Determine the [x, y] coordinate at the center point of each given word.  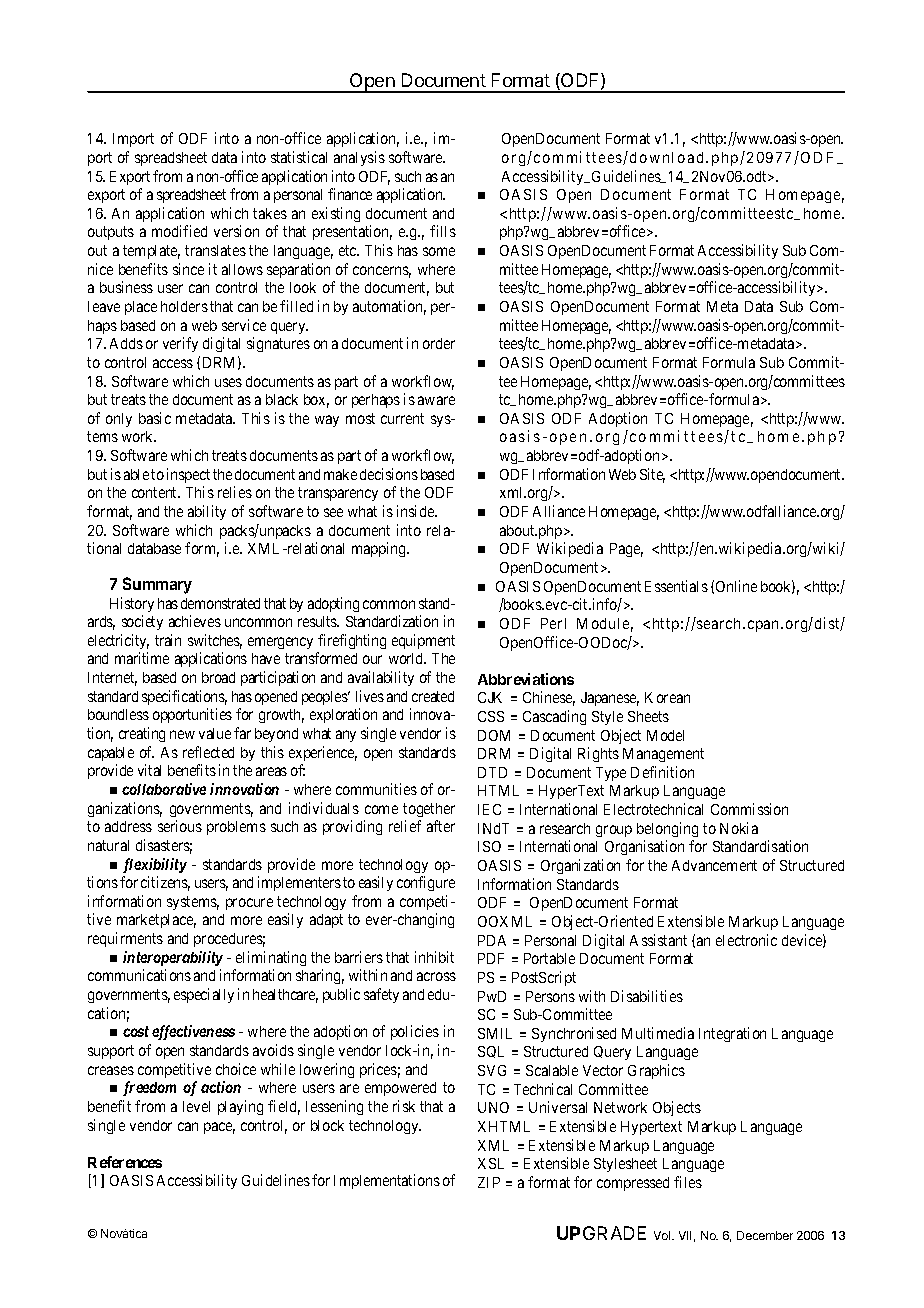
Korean [667, 697]
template [151, 252]
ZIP [489, 1182]
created [433, 696]
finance [350, 194]
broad [218, 677]
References [125, 1162]
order [439, 343]
